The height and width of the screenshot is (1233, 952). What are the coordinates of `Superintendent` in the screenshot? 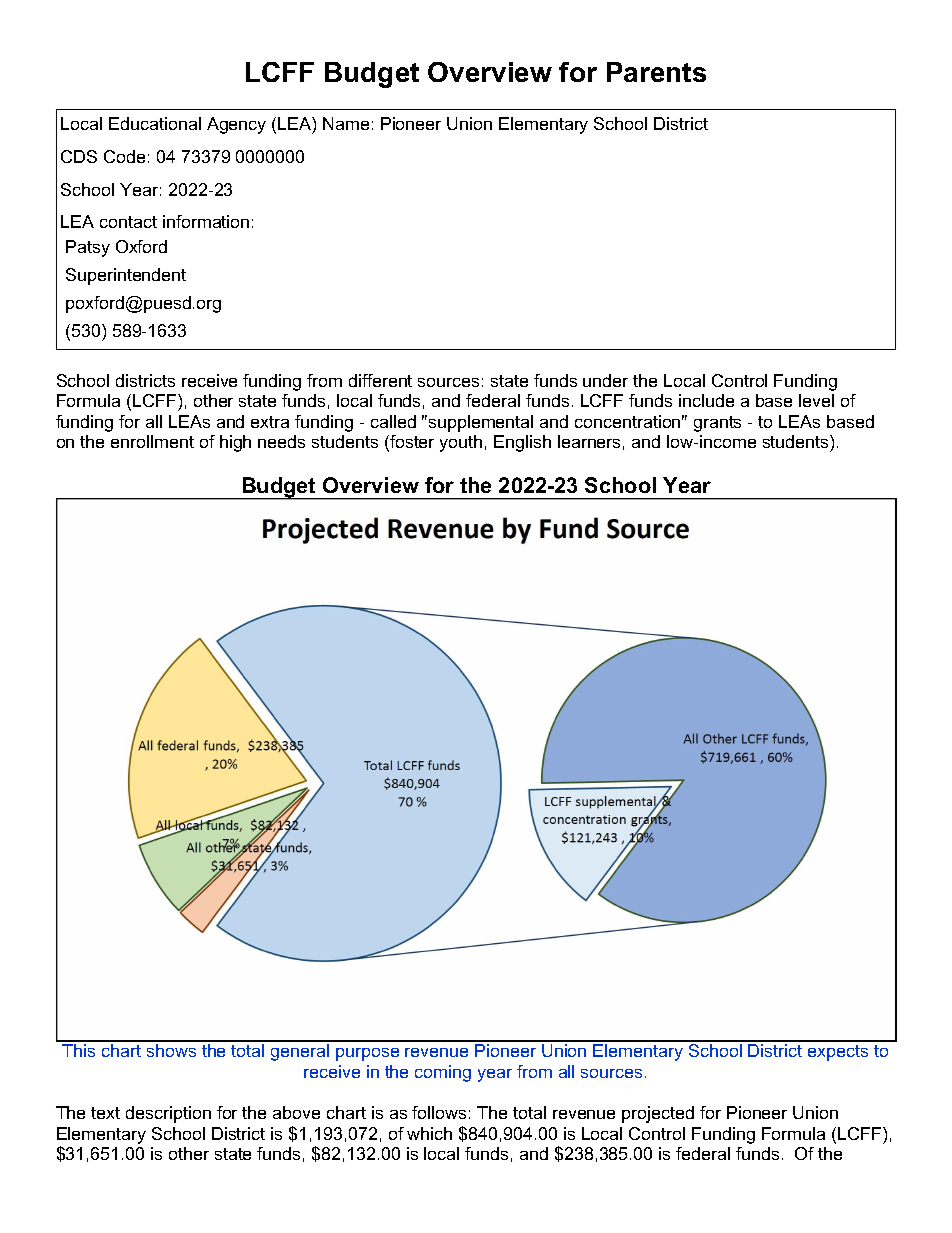 It's located at (126, 276).
